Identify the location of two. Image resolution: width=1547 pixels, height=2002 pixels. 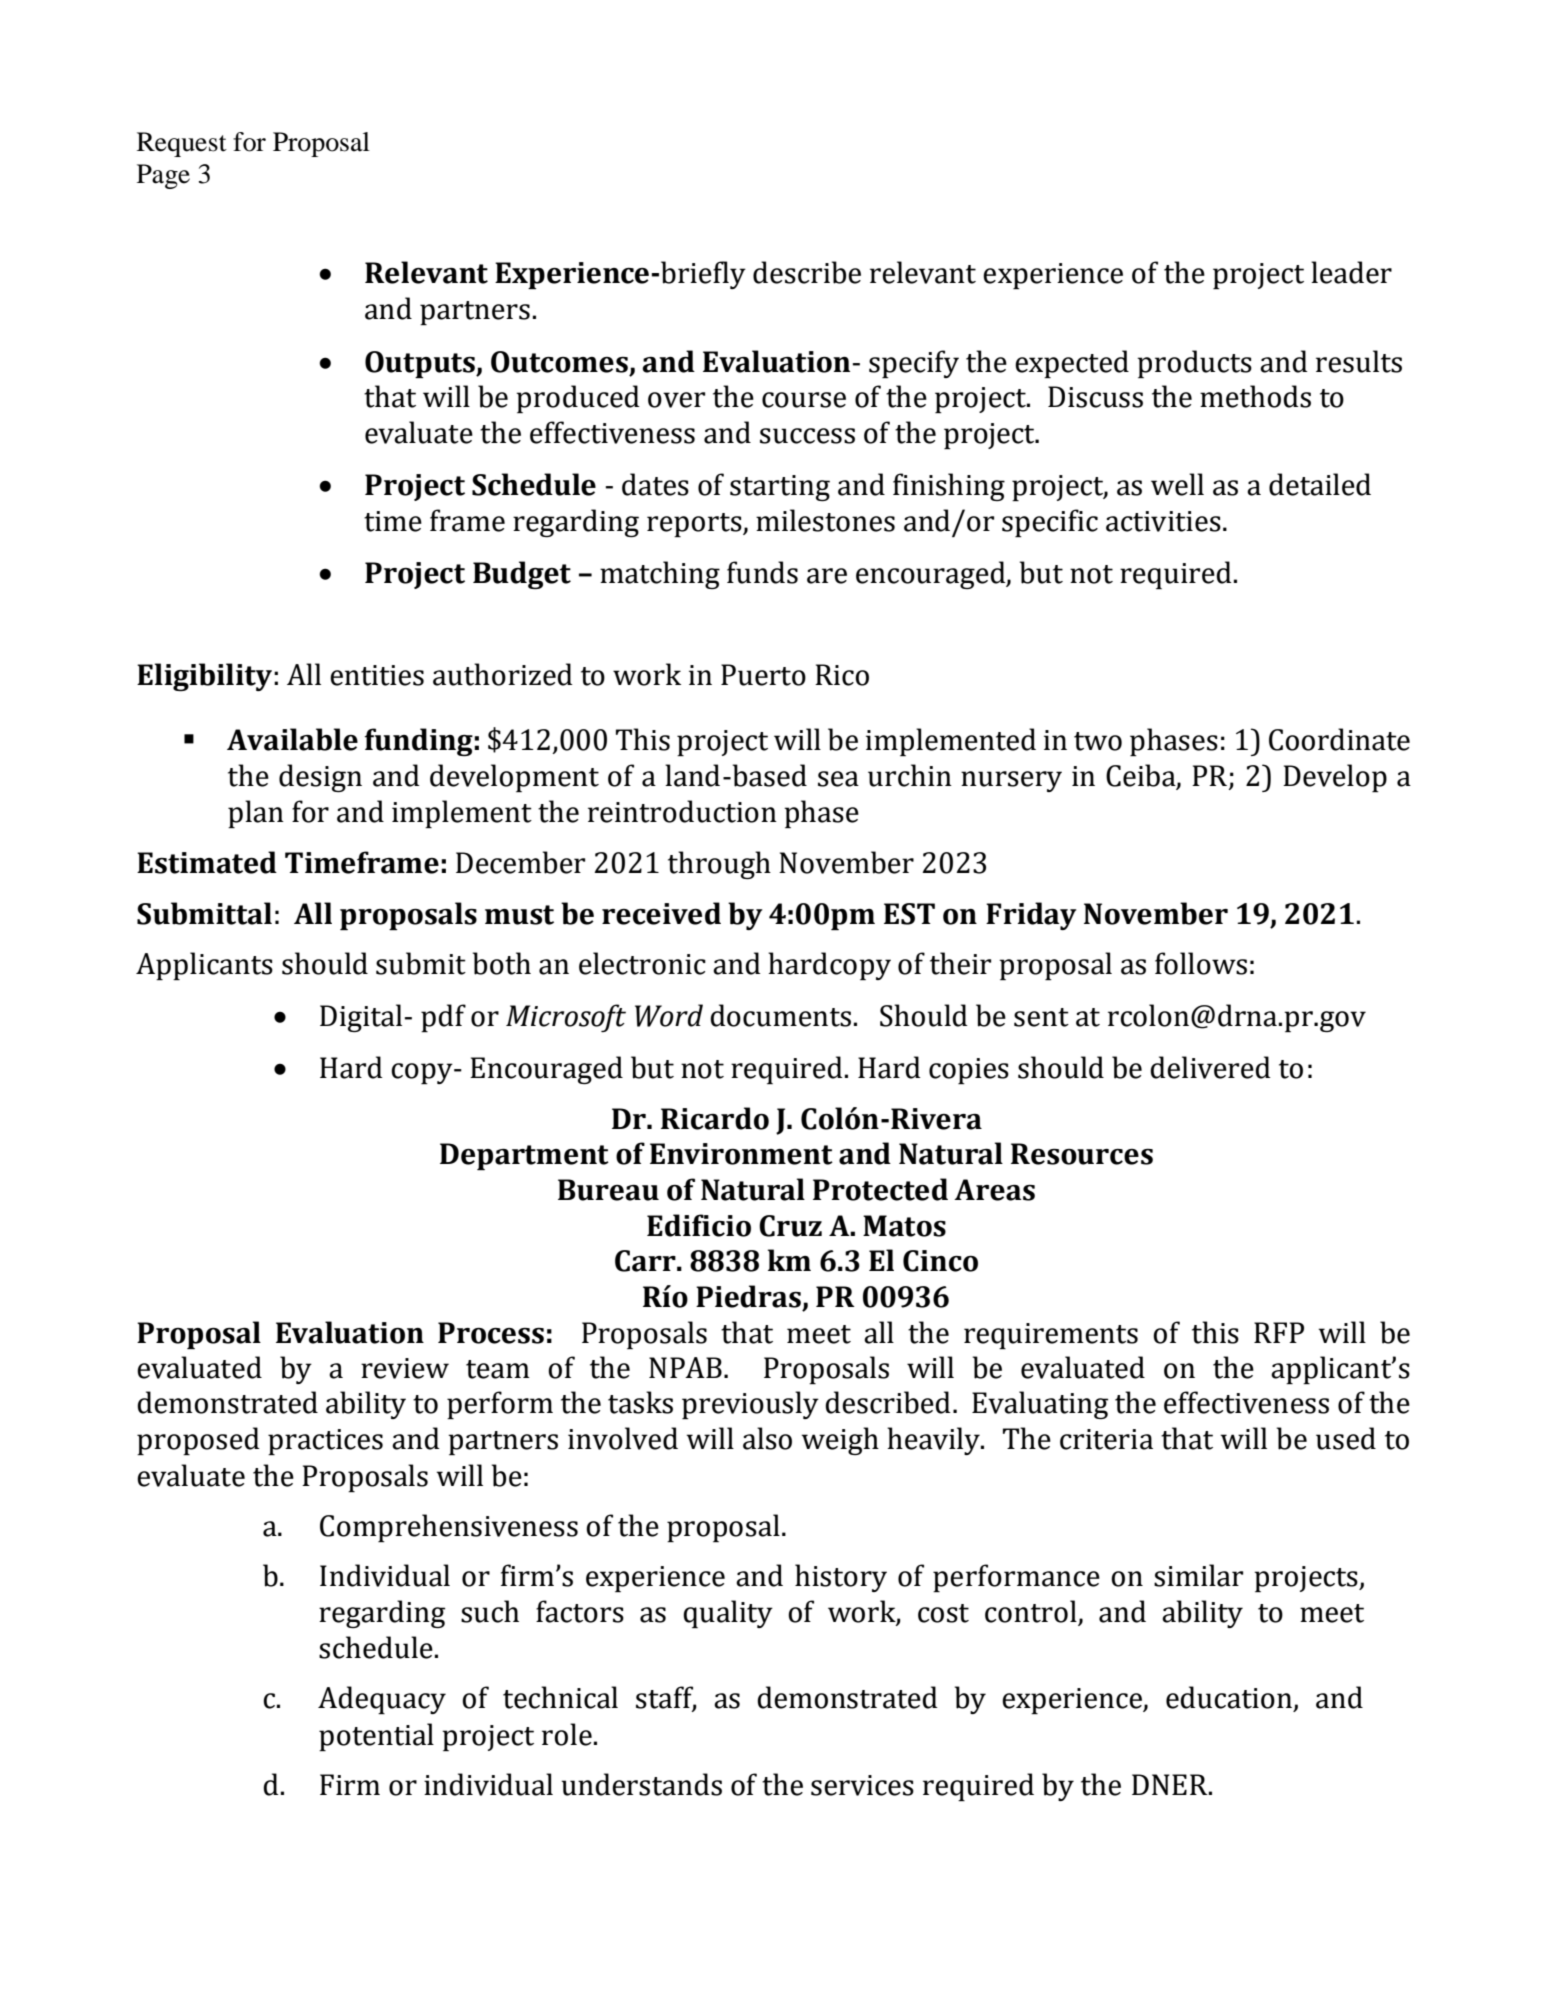
(1098, 741).
